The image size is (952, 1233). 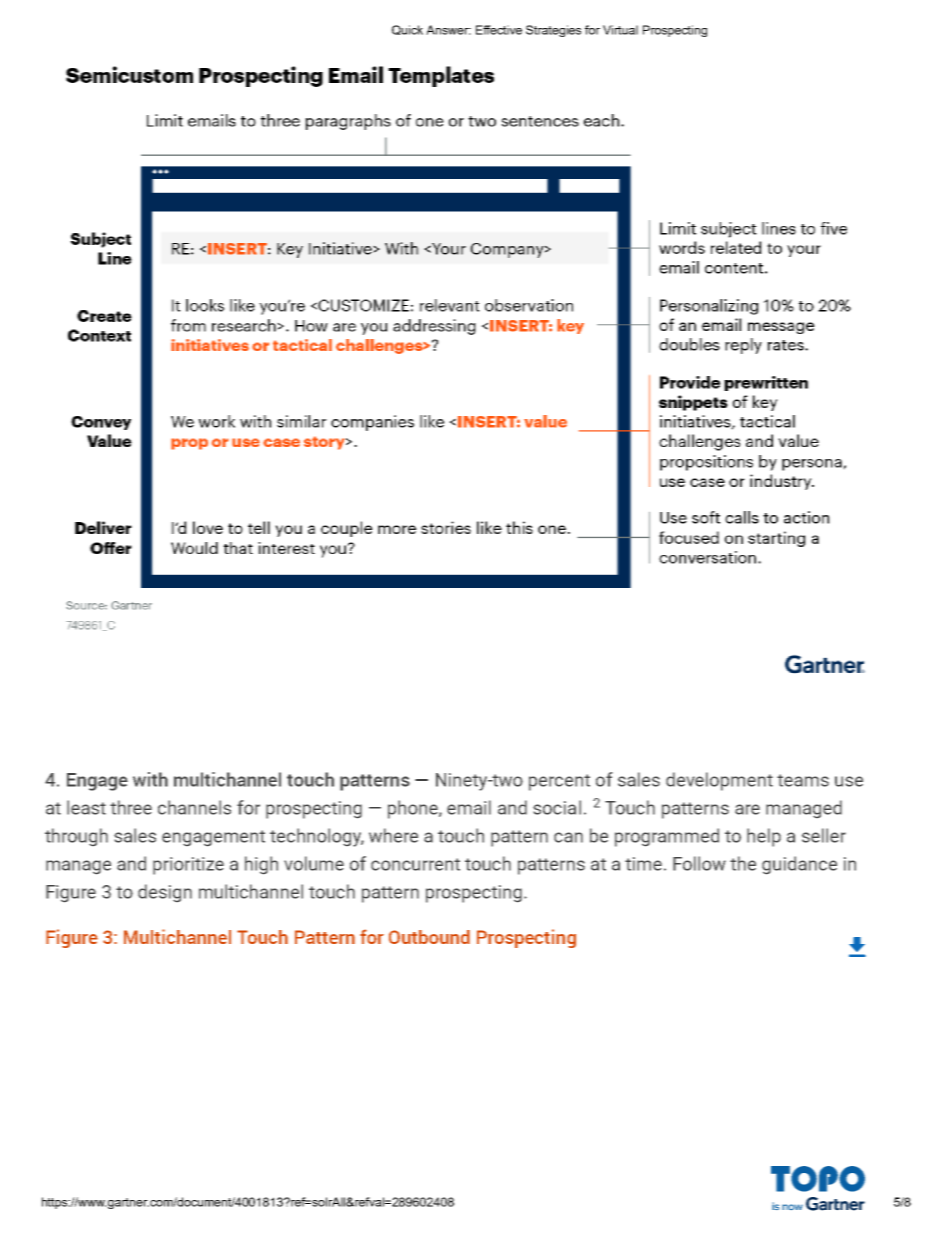 What do you see at coordinates (620, 30) in the image?
I see `Virtual` at bounding box center [620, 30].
